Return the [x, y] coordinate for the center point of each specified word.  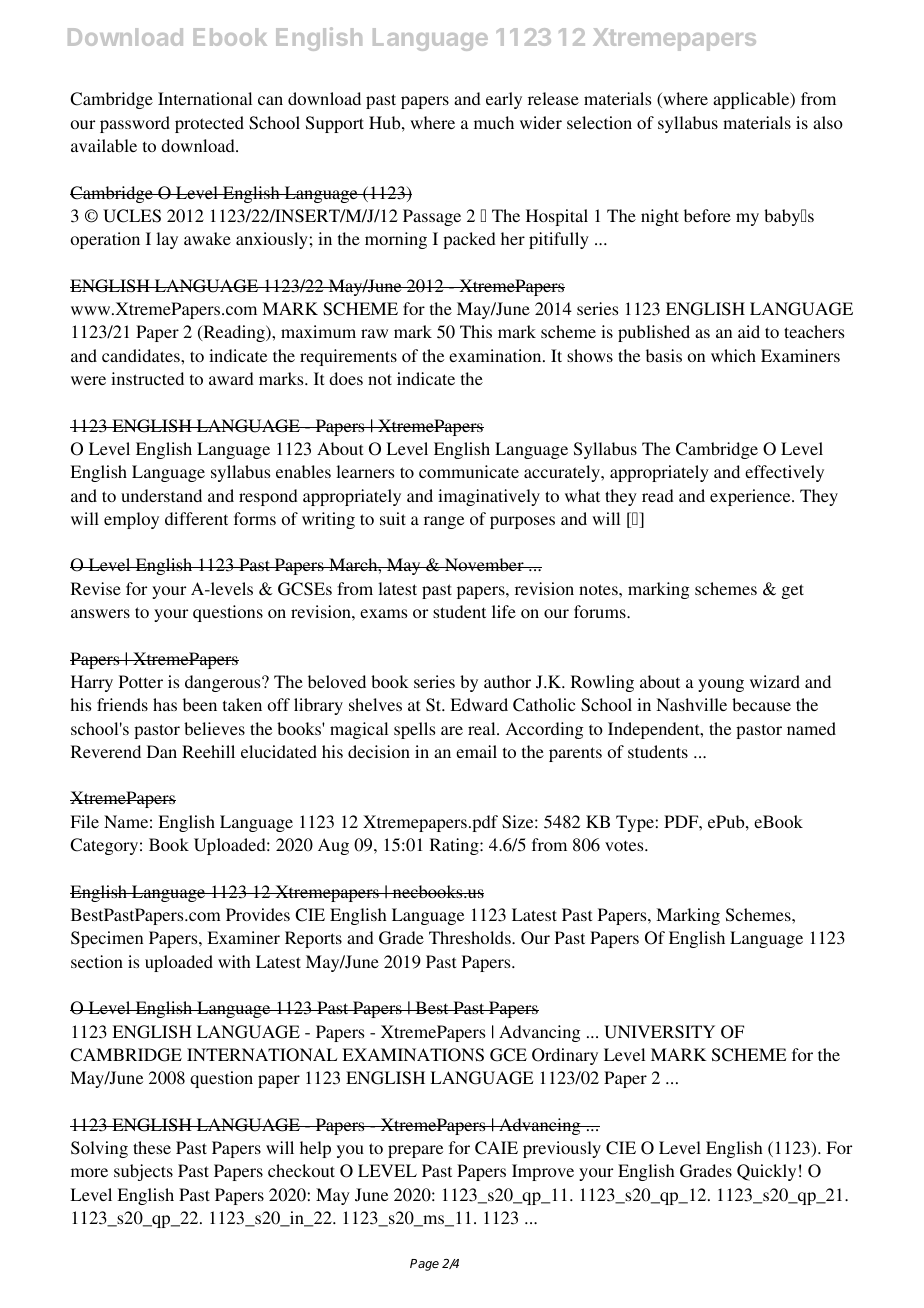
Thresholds [471, 937]
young [721, 685]
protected [209, 124]
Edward [479, 704]
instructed [147, 378]
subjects [143, 1172]
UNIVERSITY [659, 1032]
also [828, 122]
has [165, 704]
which [733, 355]
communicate [469, 471]
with [234, 961]
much [494, 122]
